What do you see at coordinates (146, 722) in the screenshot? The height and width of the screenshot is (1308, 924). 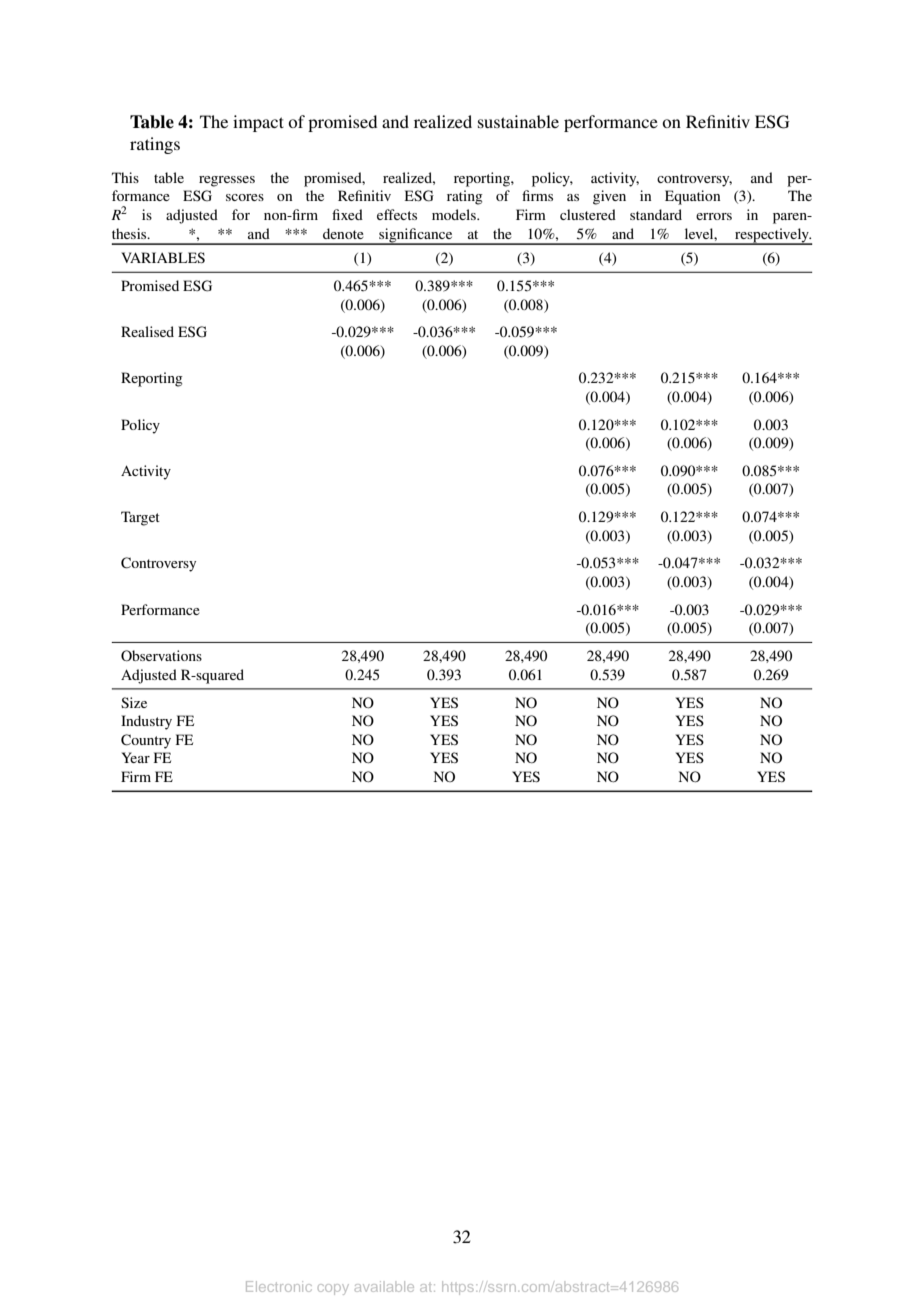 I see `Industry` at bounding box center [146, 722].
